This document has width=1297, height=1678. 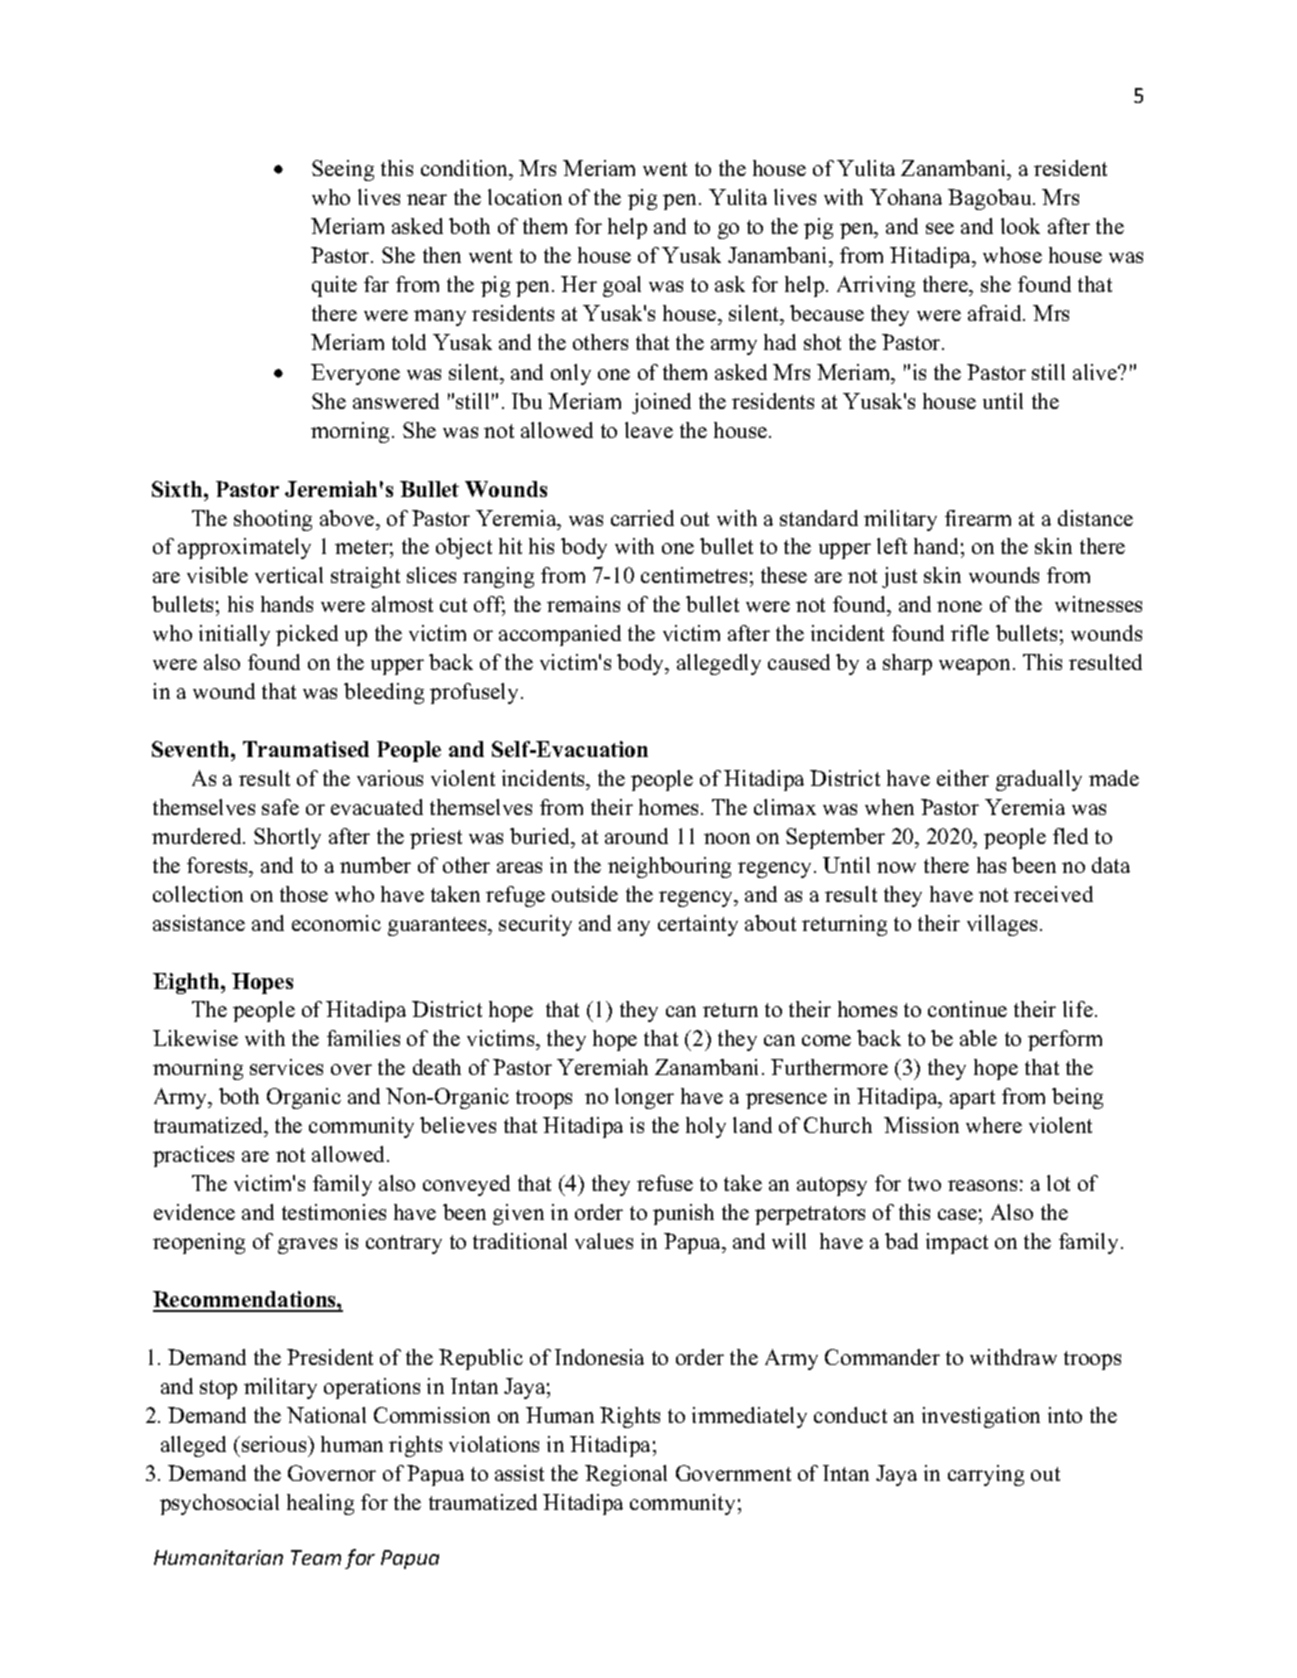 What do you see at coordinates (991, 865) in the document?
I see `has` at bounding box center [991, 865].
